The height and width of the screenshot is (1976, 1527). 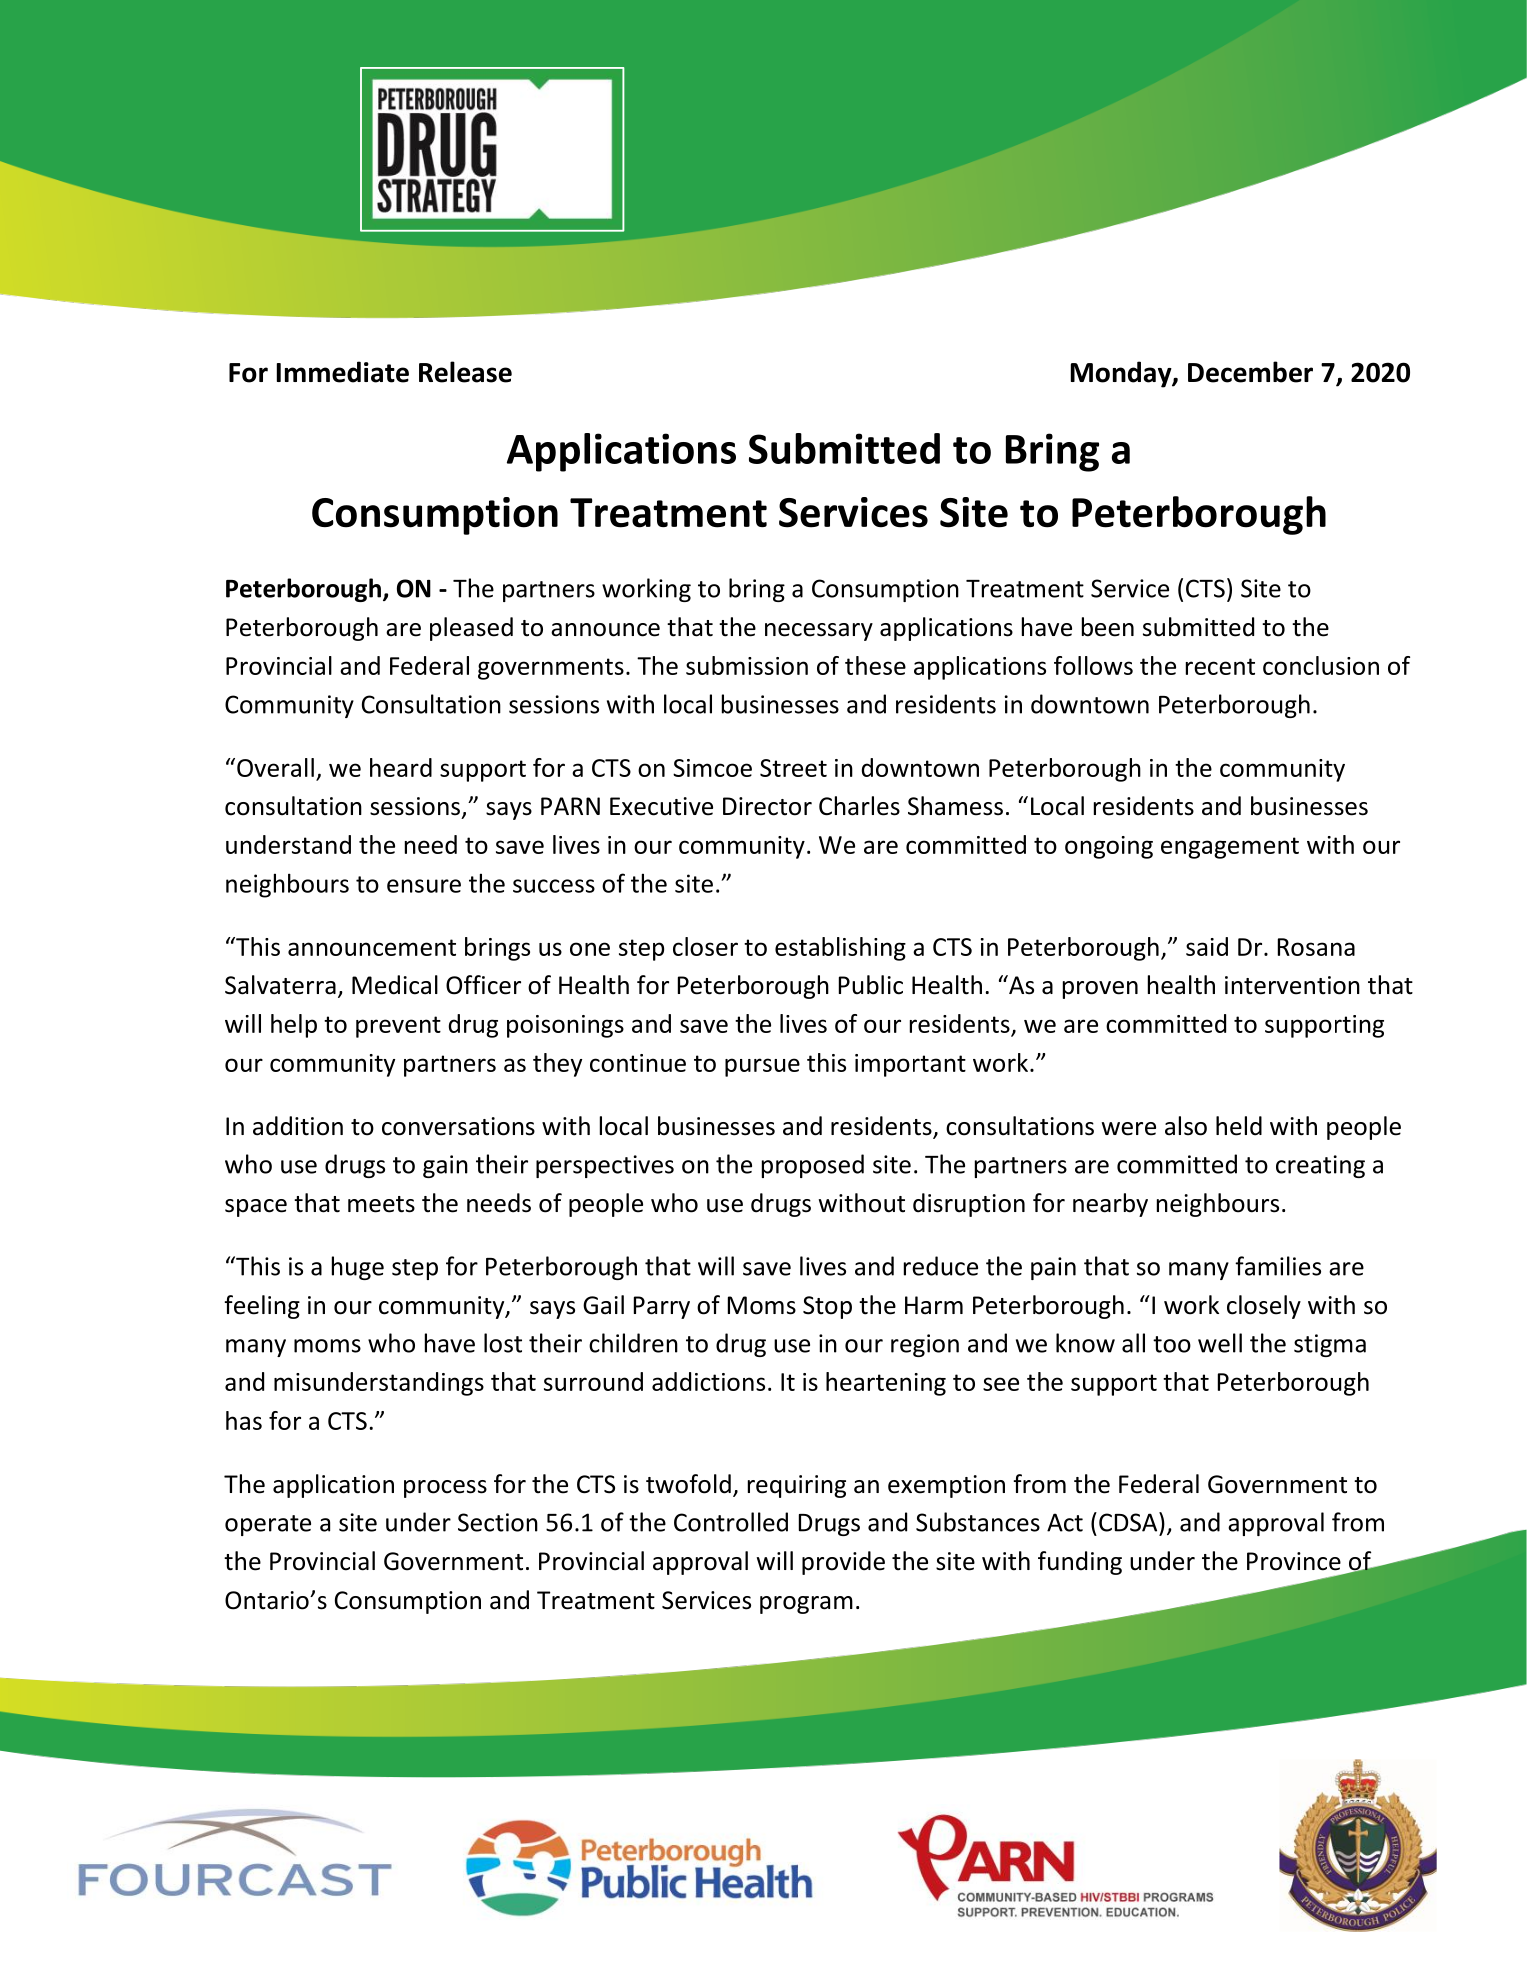 I want to click on heard, so click(x=401, y=767).
